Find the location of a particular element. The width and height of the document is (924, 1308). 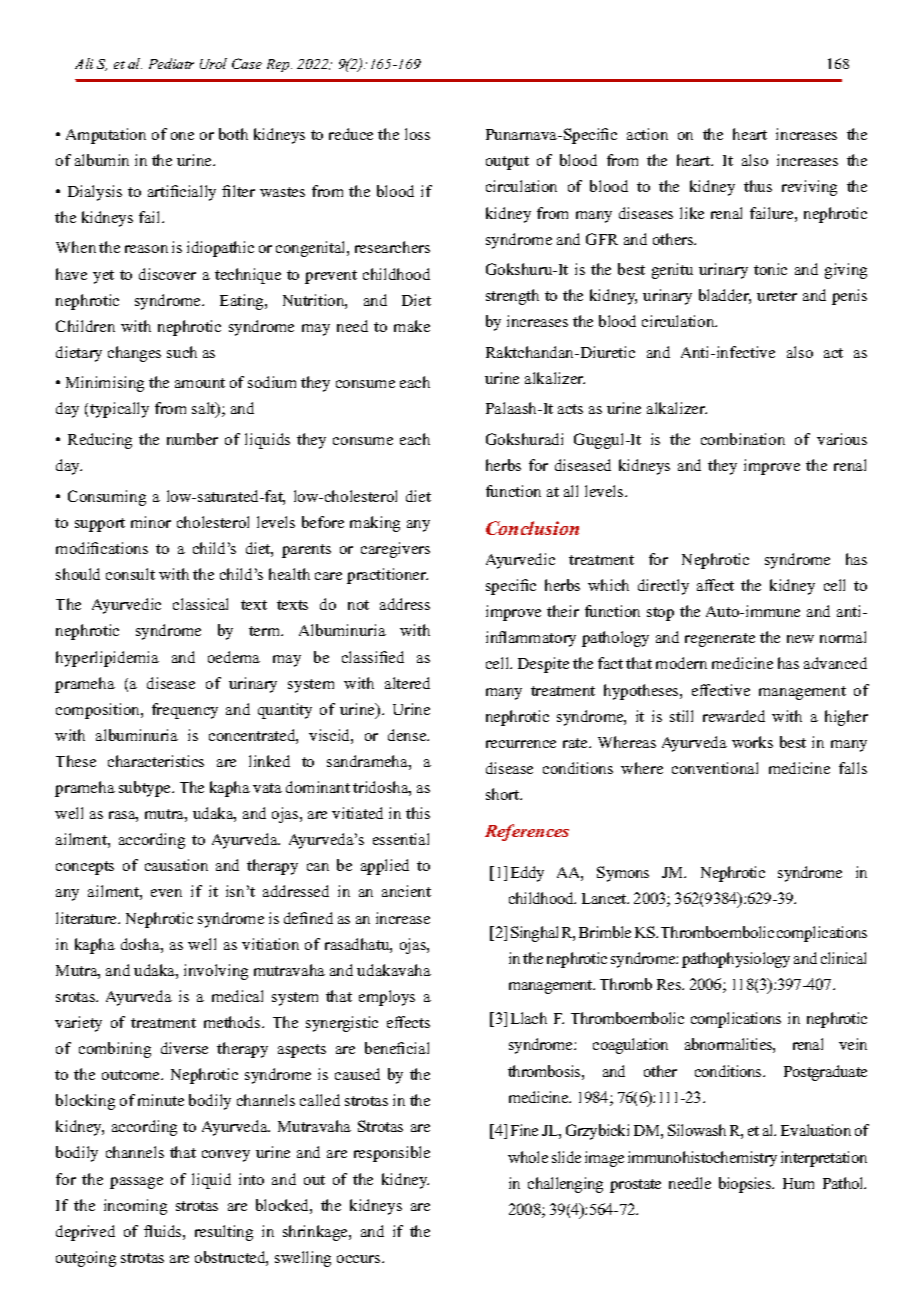

Conclusion is located at coordinates (532, 528).
